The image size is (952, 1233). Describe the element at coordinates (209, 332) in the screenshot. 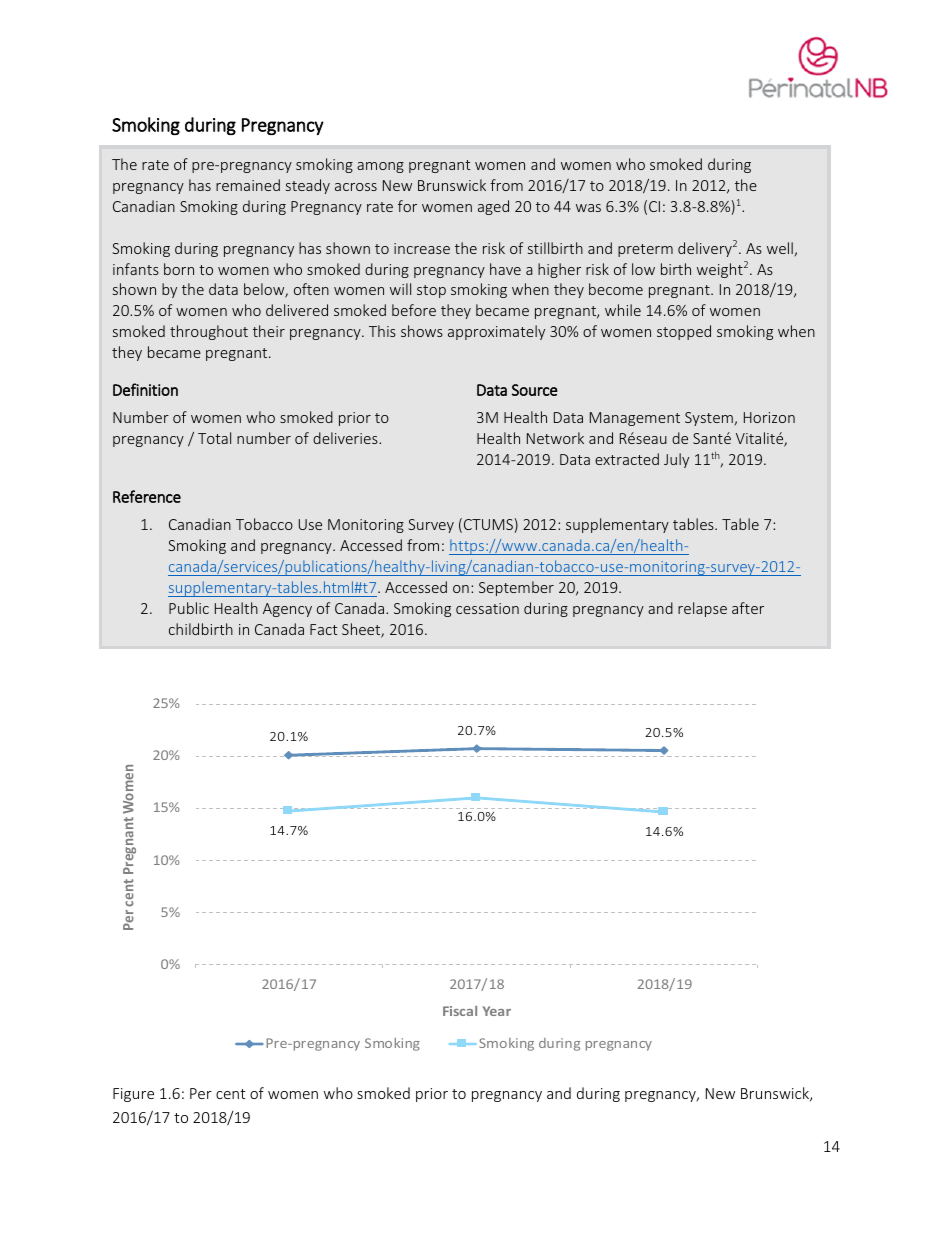

I see `throughout` at that location.
